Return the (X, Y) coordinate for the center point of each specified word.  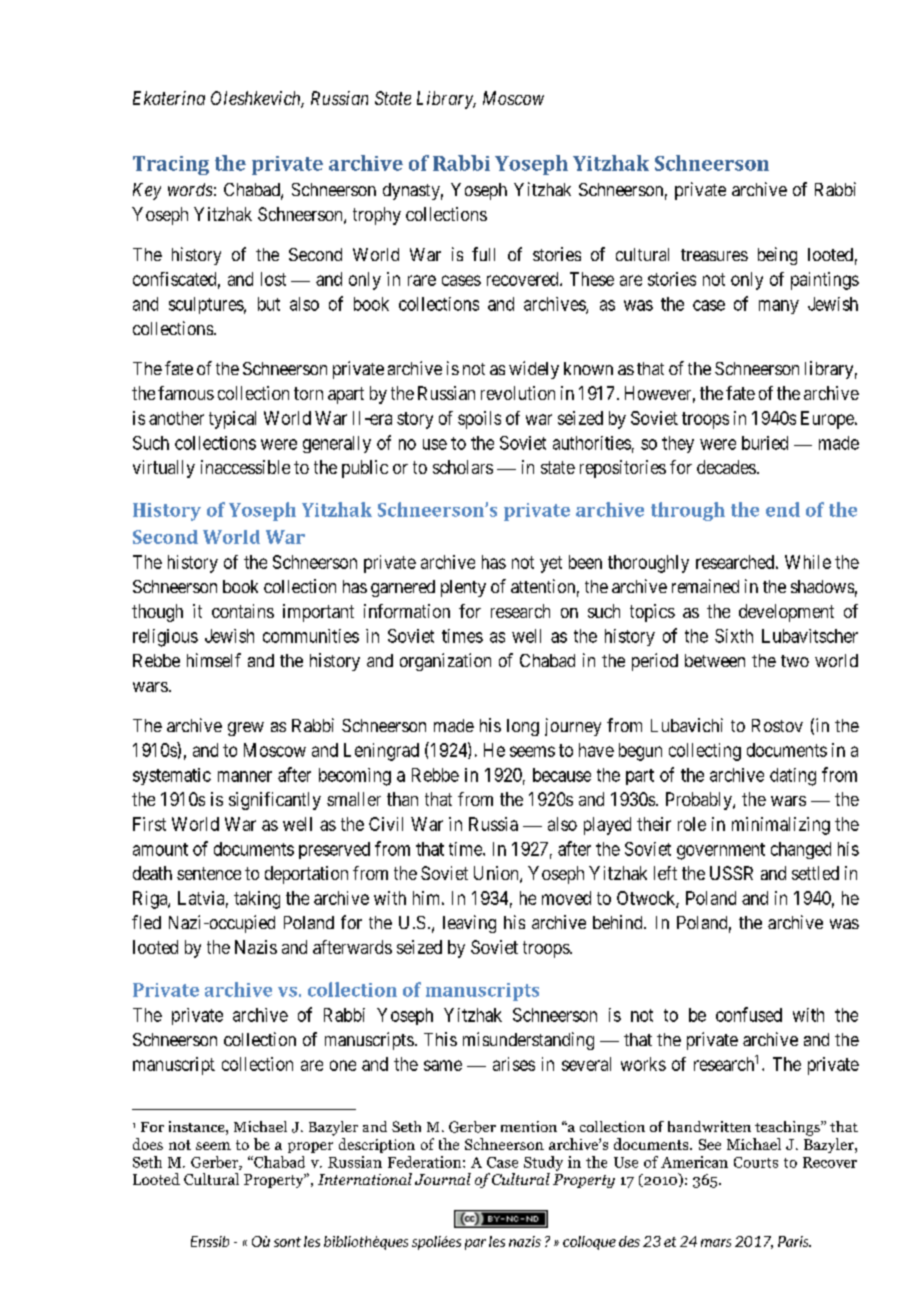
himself (214, 660)
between (715, 660)
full (483, 254)
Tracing (171, 165)
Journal (443, 1179)
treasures (714, 255)
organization (445, 662)
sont (287, 1242)
